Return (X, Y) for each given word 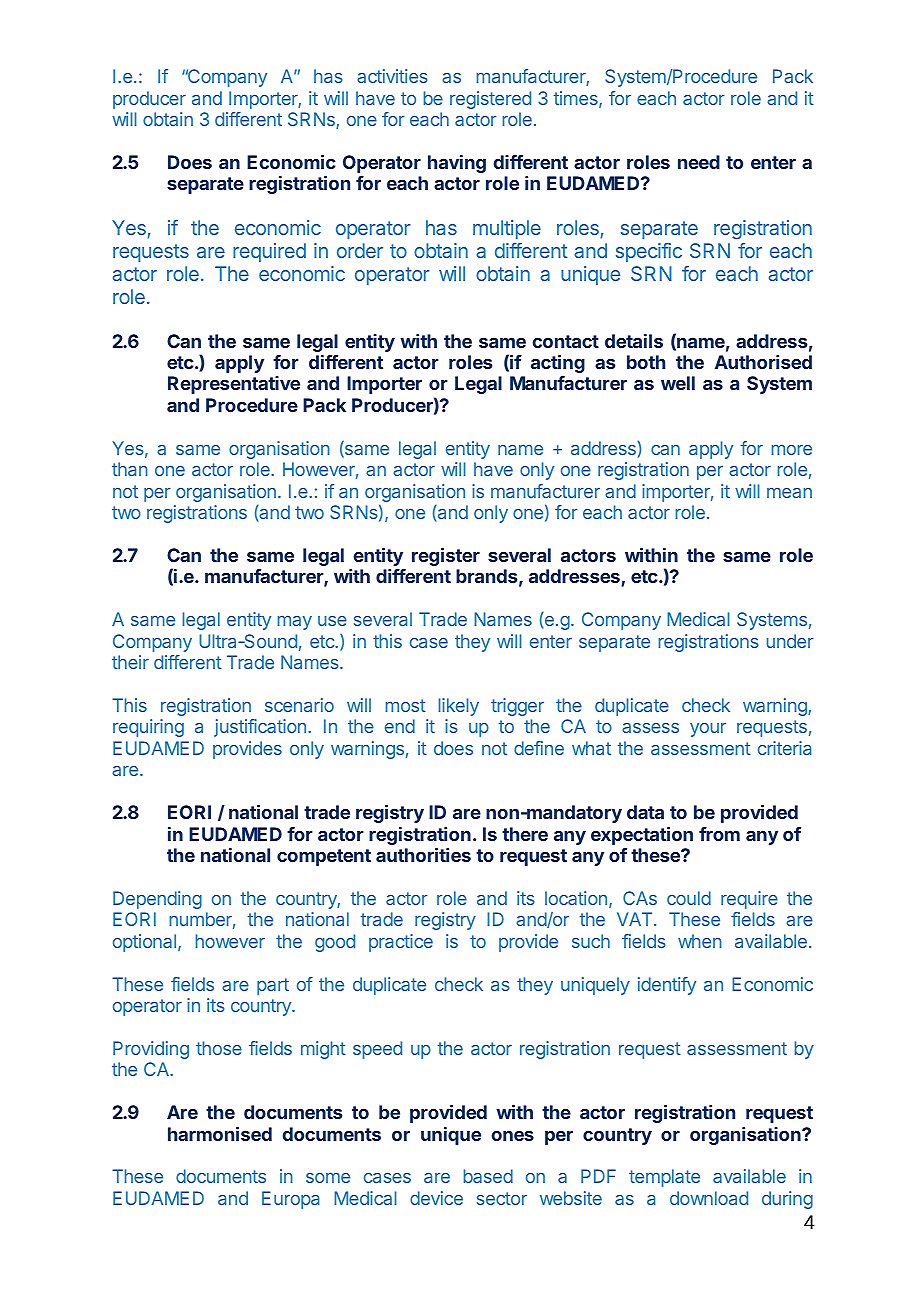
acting (558, 364)
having (457, 164)
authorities (423, 855)
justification (260, 728)
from (719, 834)
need (699, 162)
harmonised (220, 1134)
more (792, 450)
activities (392, 76)
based (488, 1176)
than (130, 469)
